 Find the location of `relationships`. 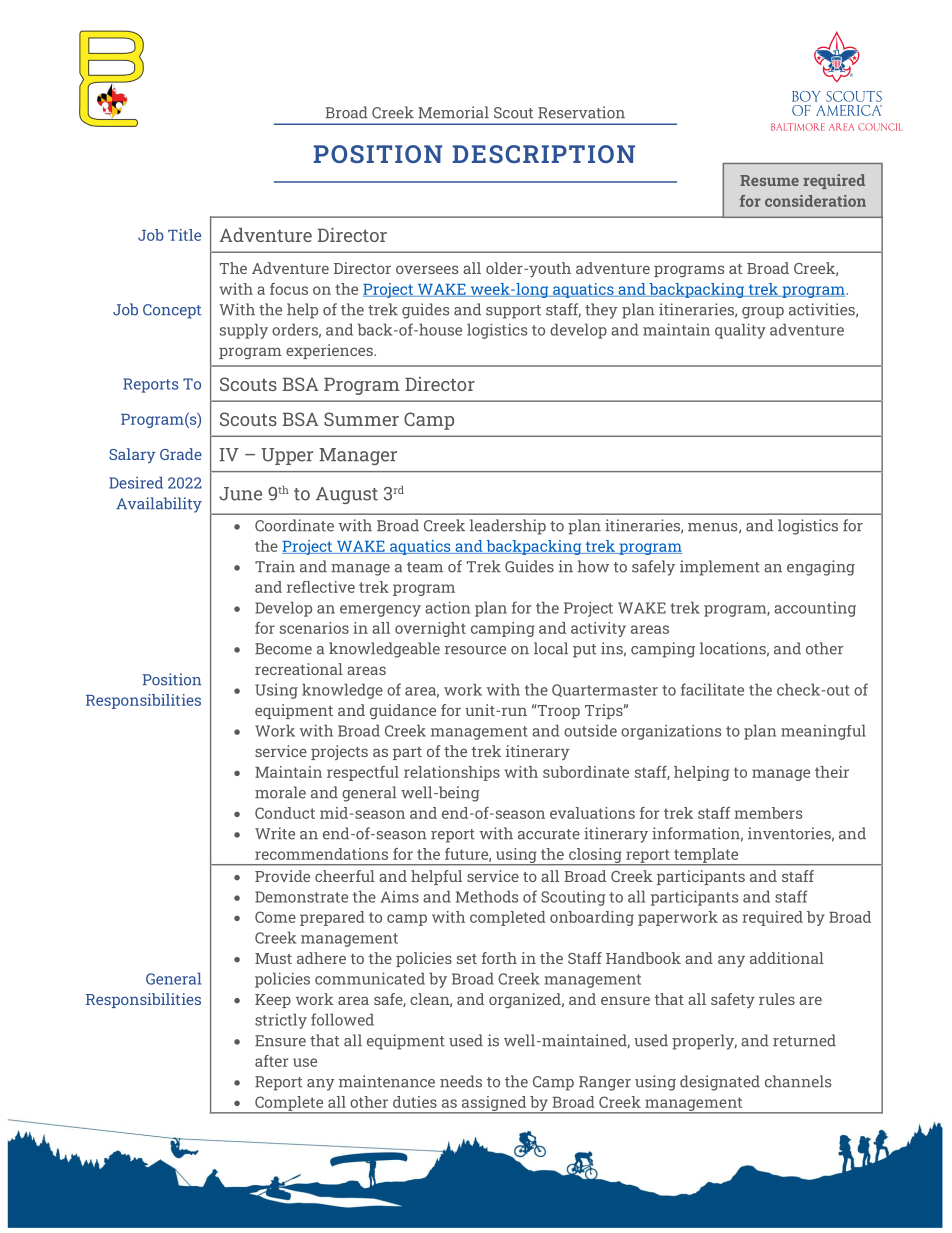

relationships is located at coordinates (452, 773).
